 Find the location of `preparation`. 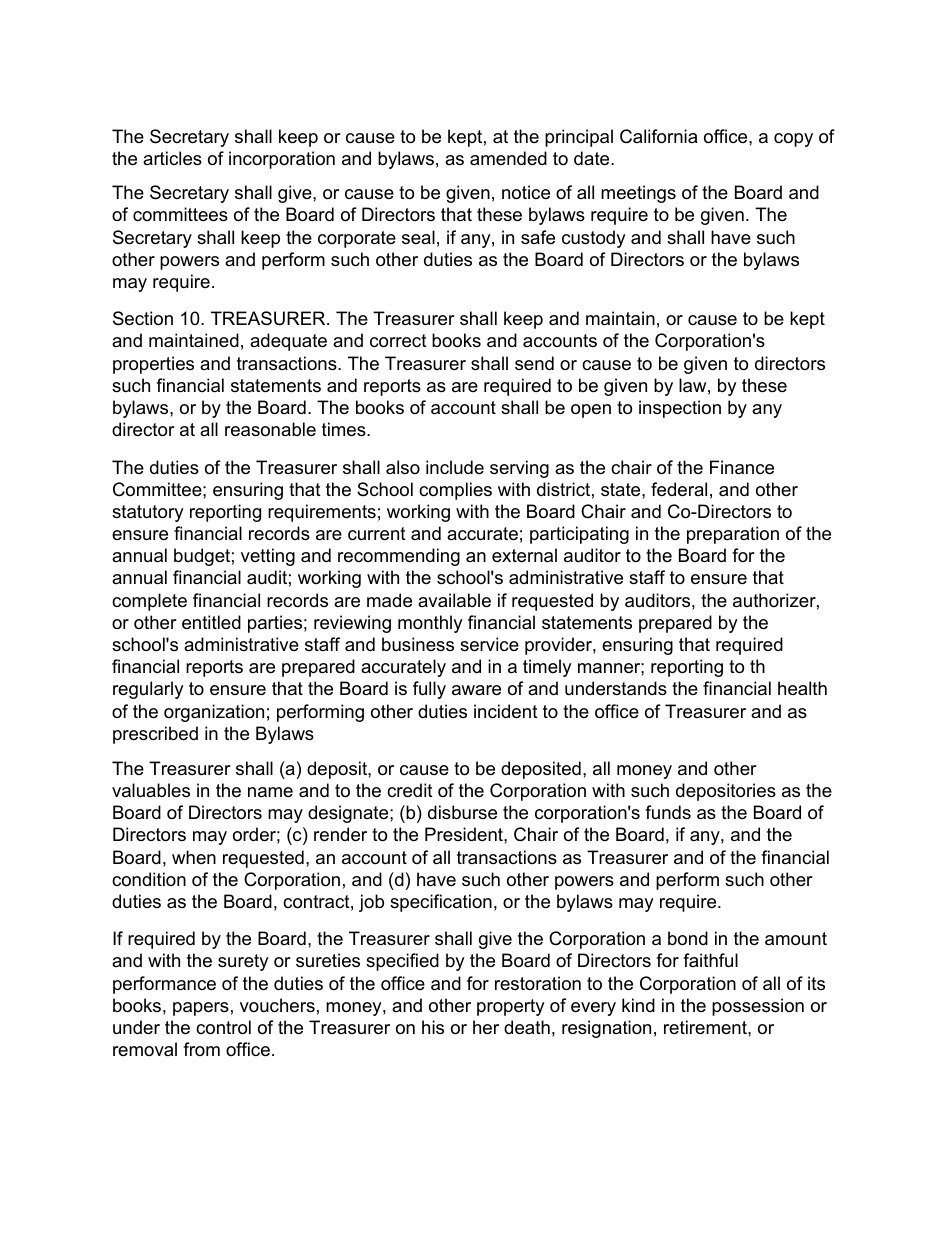

preparation is located at coordinates (733, 535).
